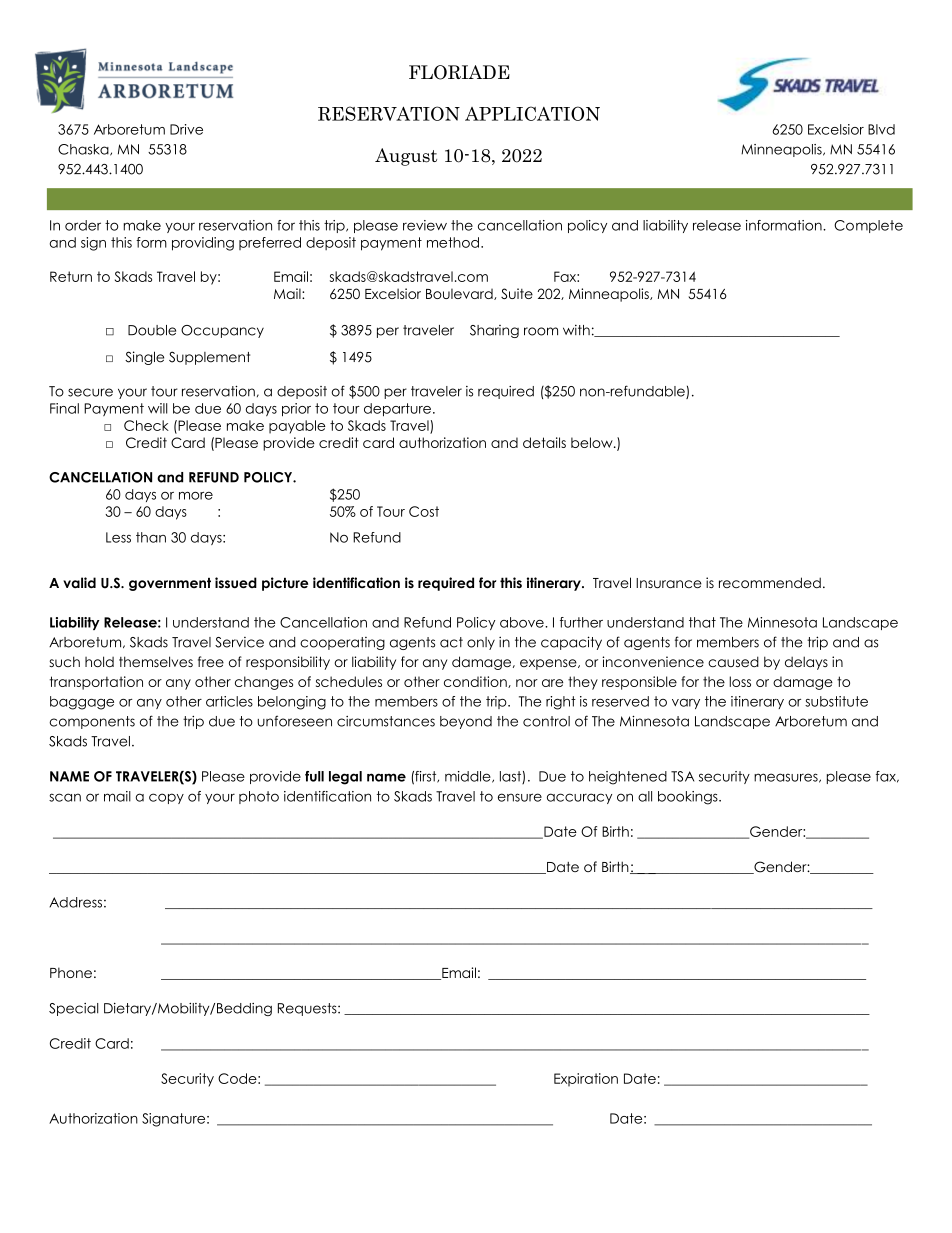  Describe the element at coordinates (645, 796) in the screenshot. I see `all` at that location.
